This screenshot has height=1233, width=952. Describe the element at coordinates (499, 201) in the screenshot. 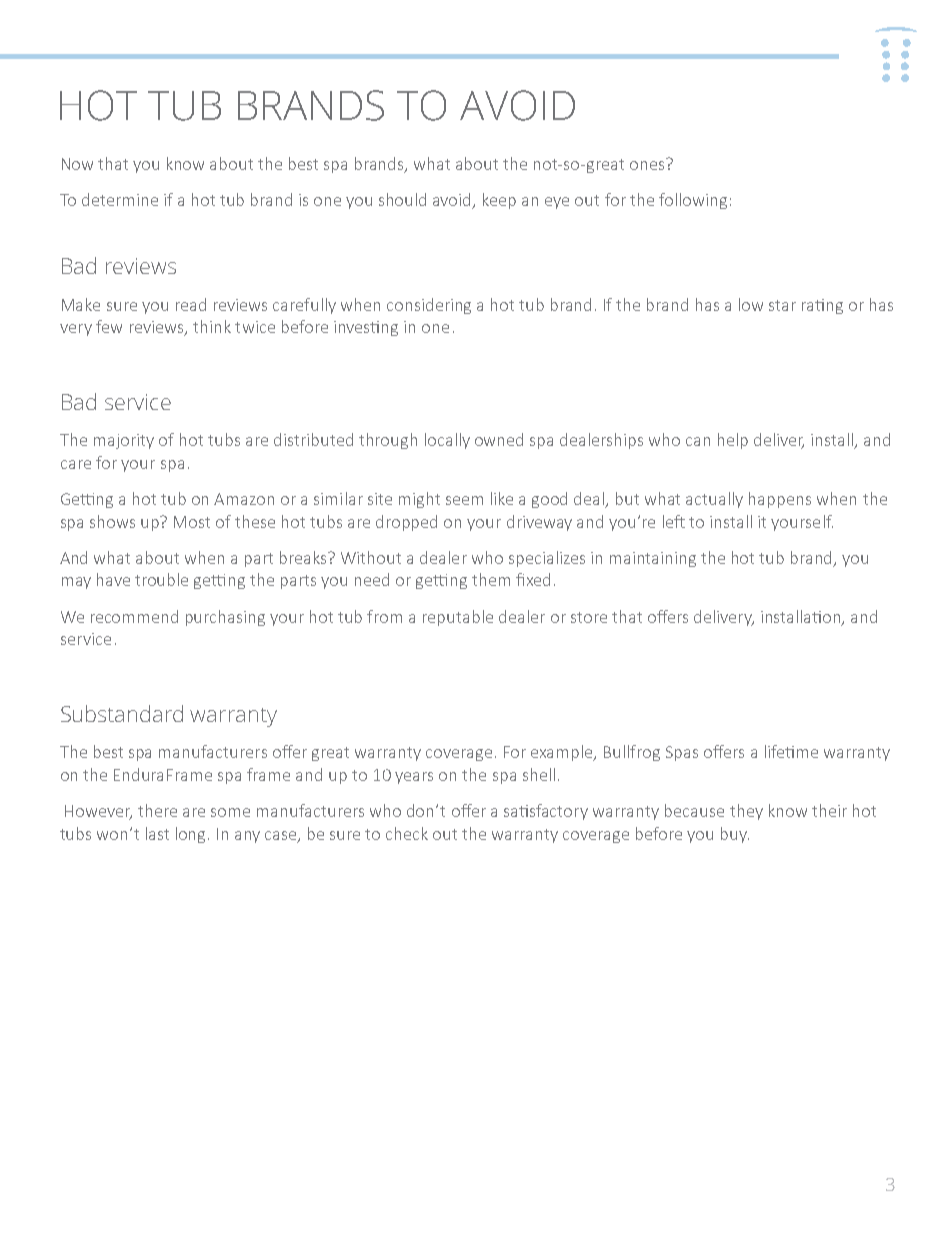

I see `keep` at that location.
